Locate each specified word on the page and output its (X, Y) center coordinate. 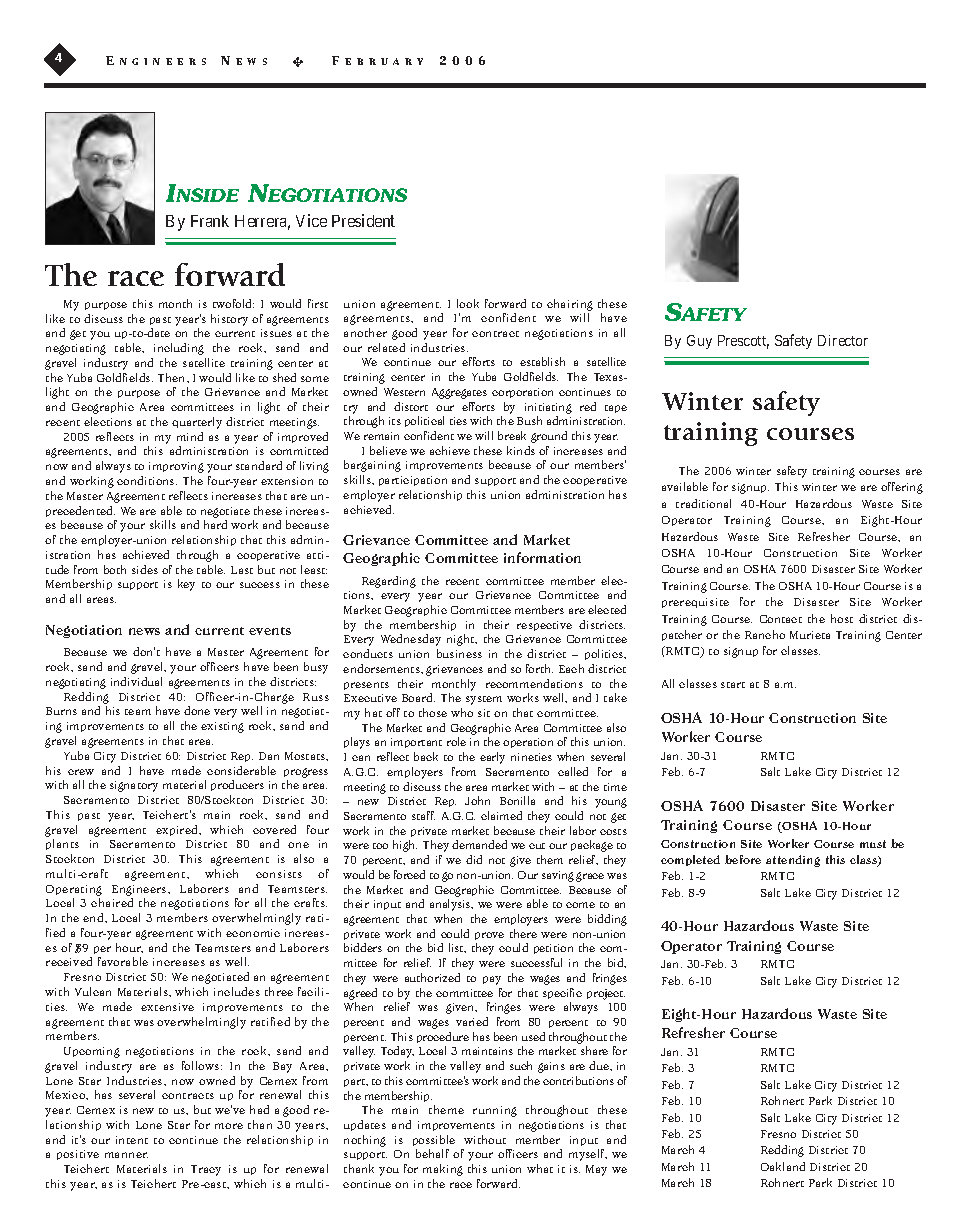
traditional (703, 503)
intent (132, 1140)
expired (178, 830)
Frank (210, 221)
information (542, 557)
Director (843, 340)
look (468, 303)
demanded (479, 844)
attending (793, 861)
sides (145, 569)
